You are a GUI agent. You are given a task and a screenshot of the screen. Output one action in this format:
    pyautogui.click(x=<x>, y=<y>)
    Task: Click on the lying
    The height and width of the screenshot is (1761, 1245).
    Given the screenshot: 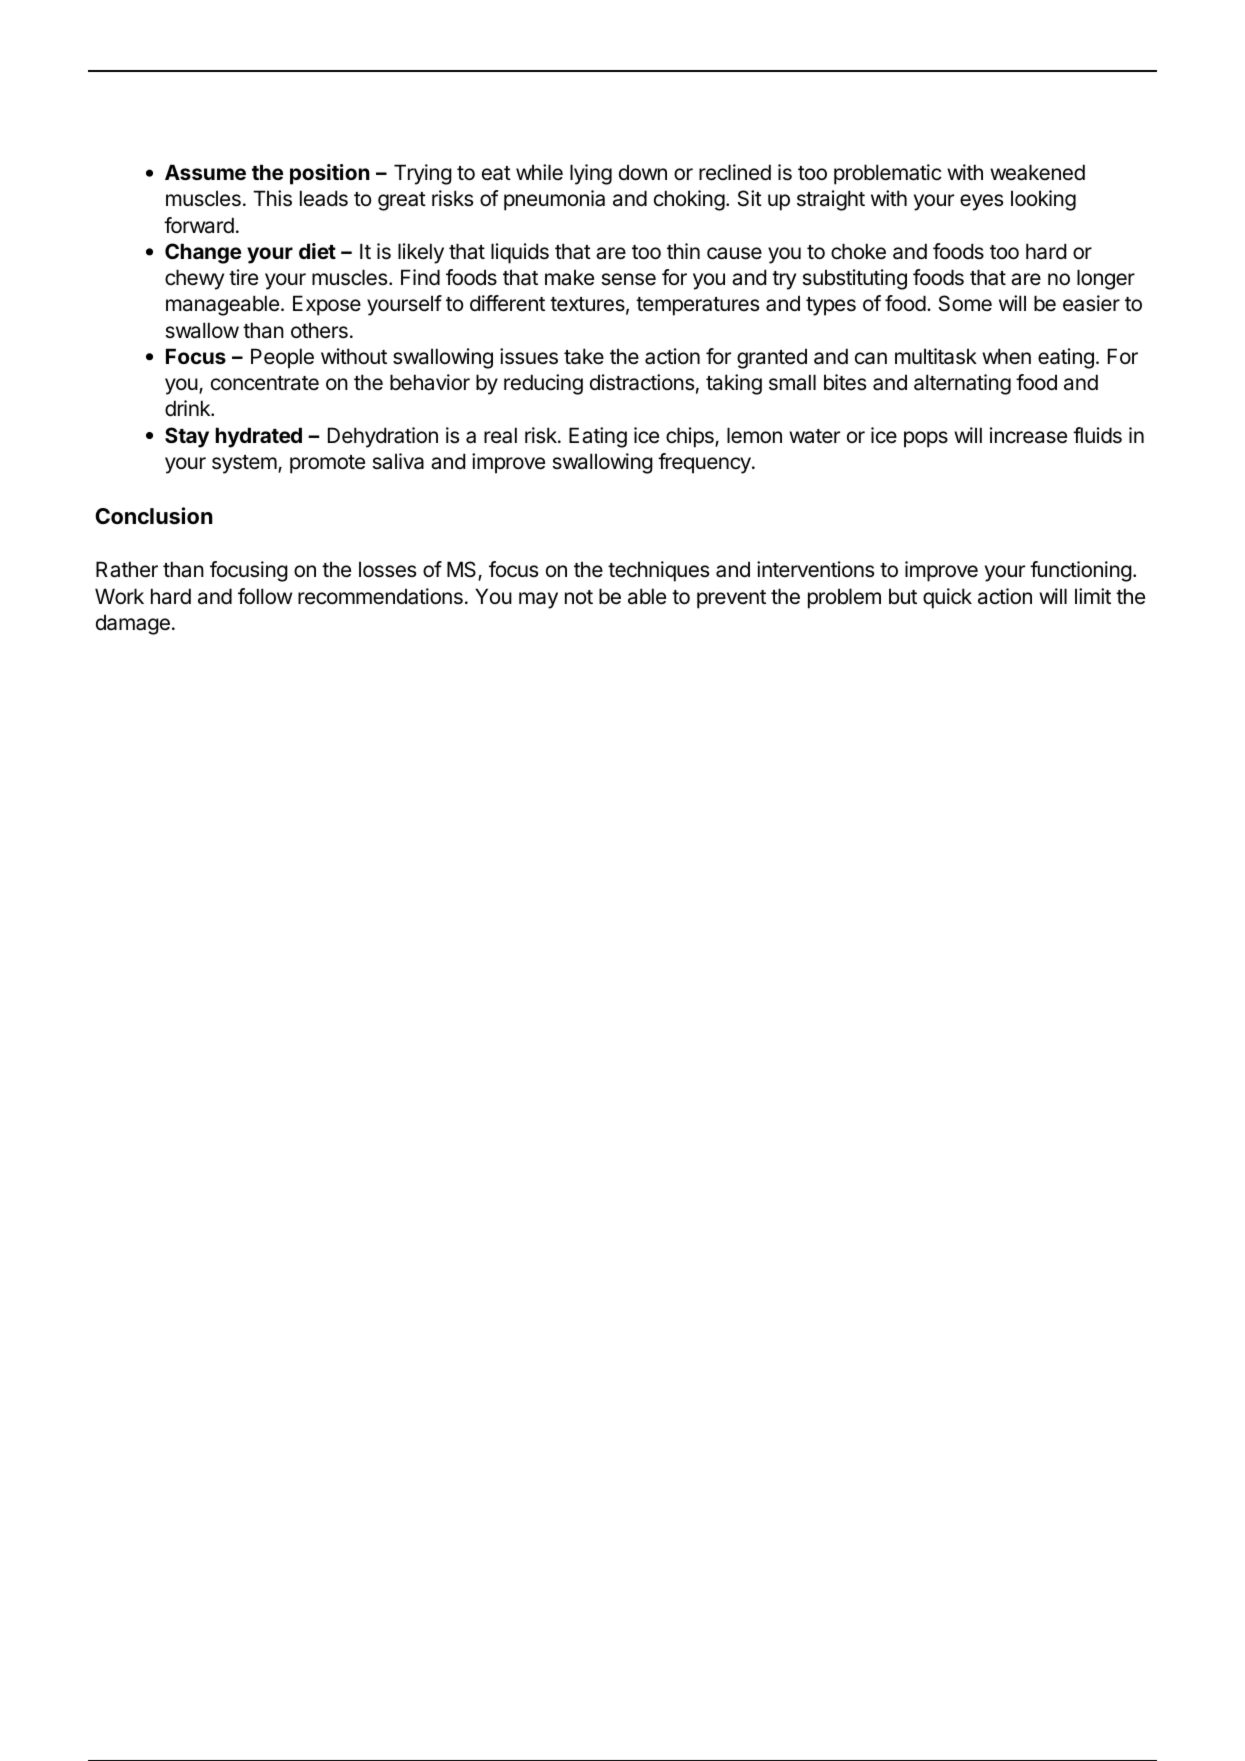 What is the action you would take?
    pyautogui.click(x=591, y=174)
